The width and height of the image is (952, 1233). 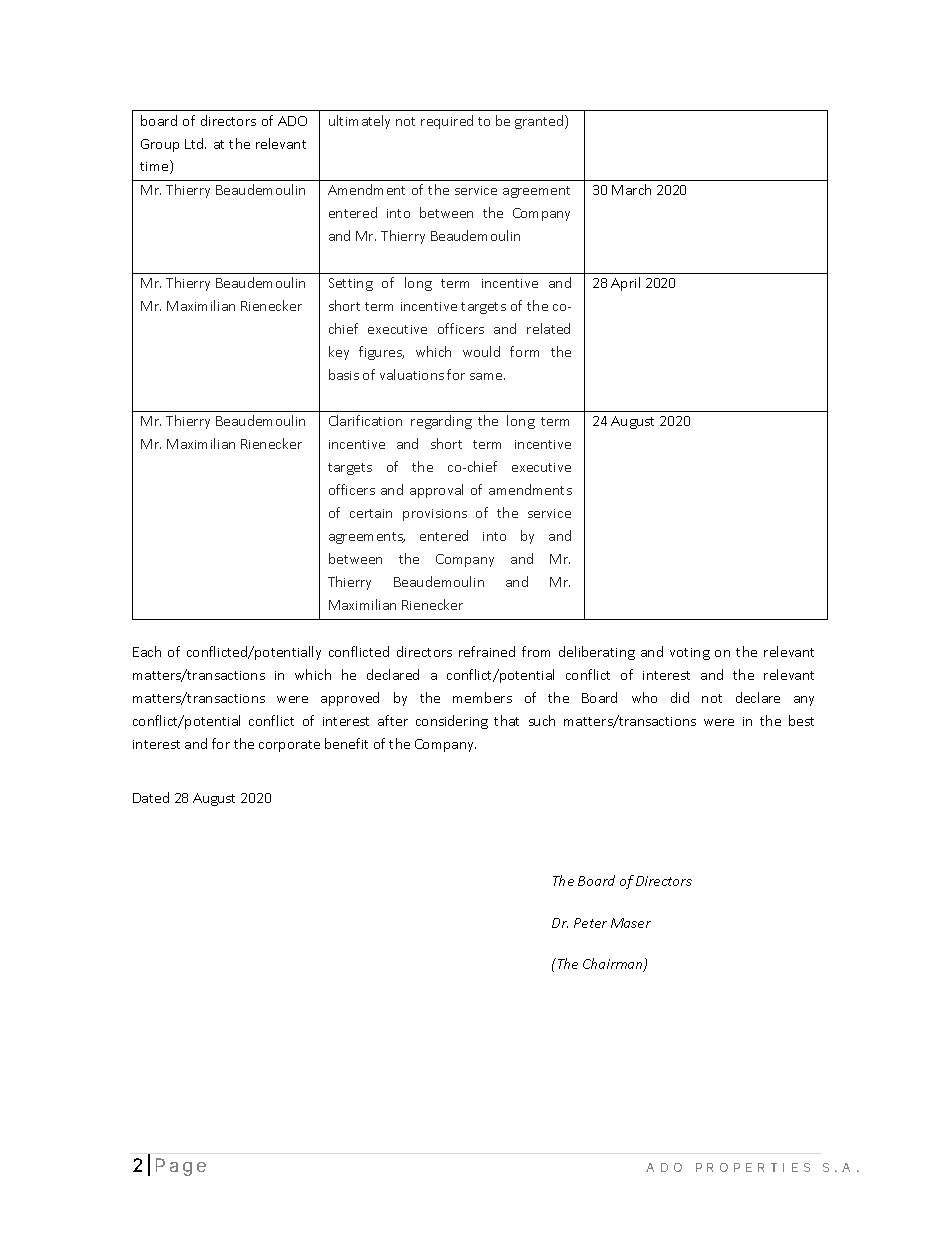 What do you see at coordinates (344, 374) in the image?
I see `basis` at bounding box center [344, 374].
